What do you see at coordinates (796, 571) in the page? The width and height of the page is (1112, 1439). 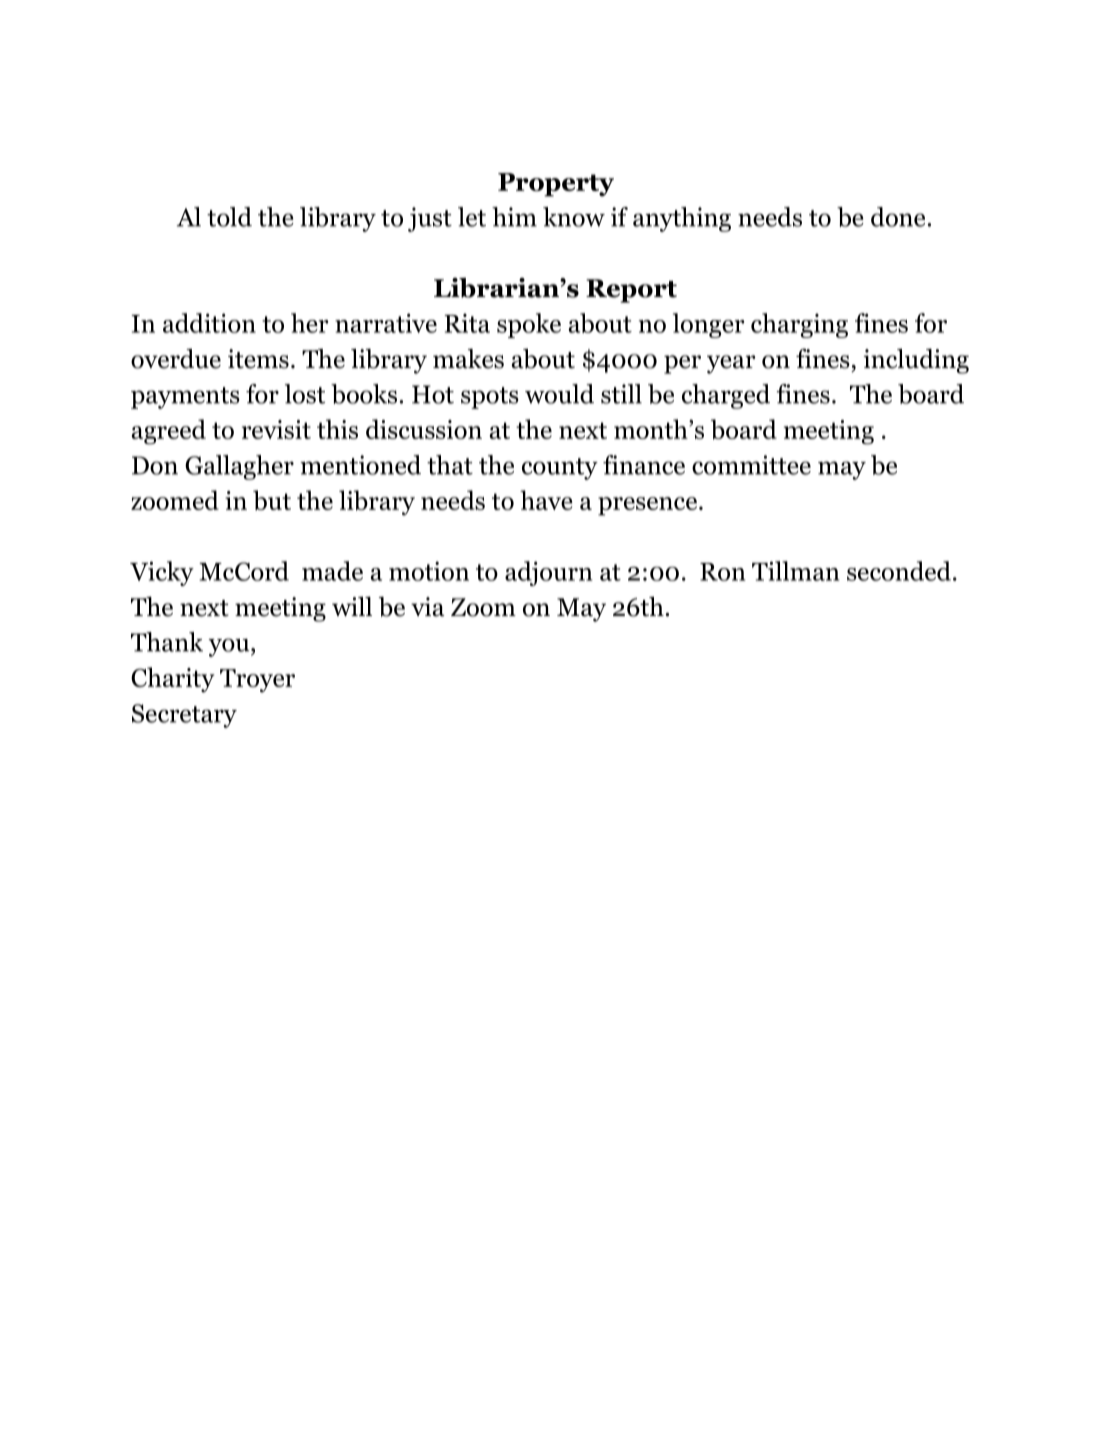 I see `Tillman` at bounding box center [796, 571].
